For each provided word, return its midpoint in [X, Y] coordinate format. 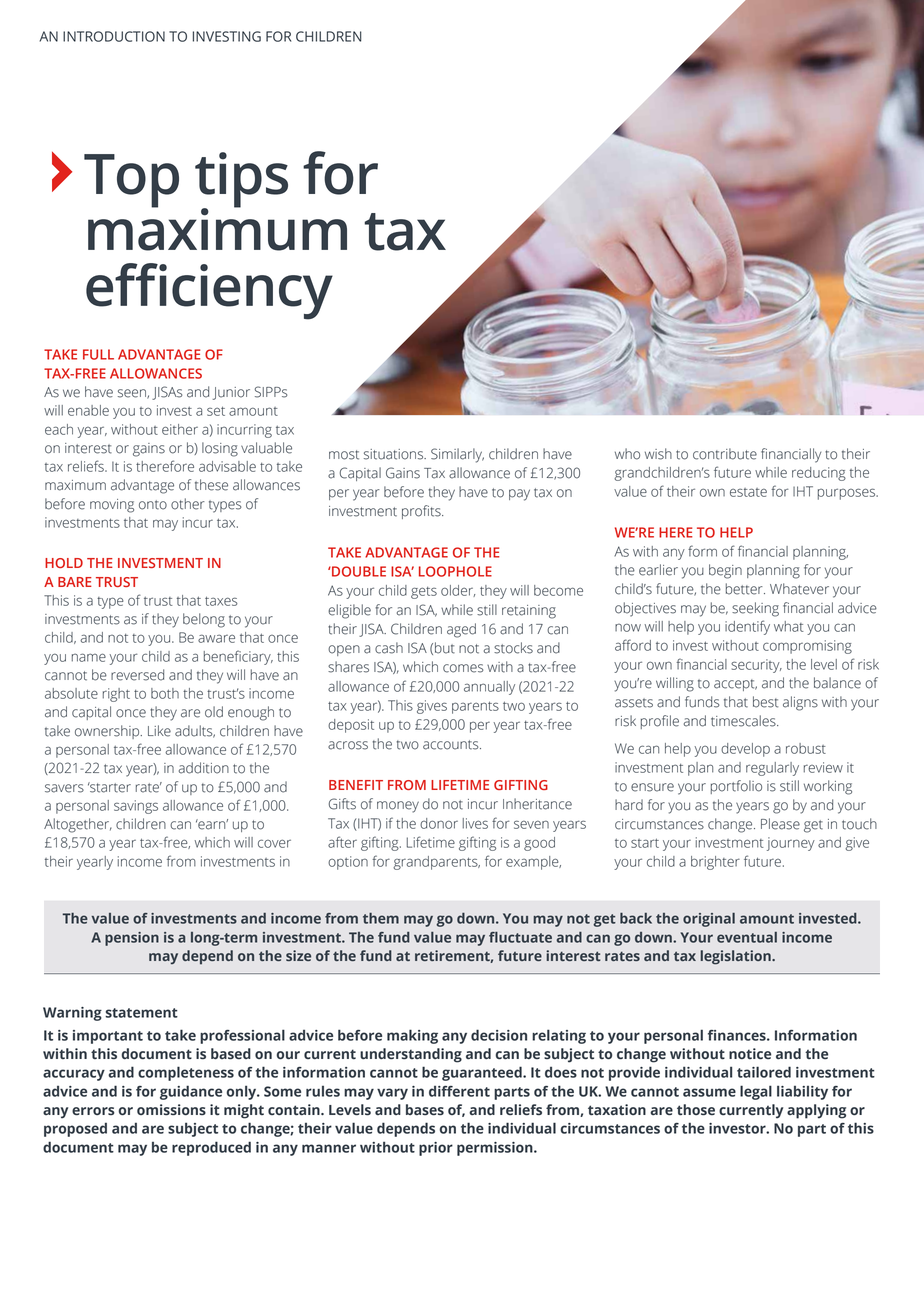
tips [241, 181]
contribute [725, 454]
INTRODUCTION [114, 36]
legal [756, 1092]
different [459, 1091]
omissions [171, 1110]
